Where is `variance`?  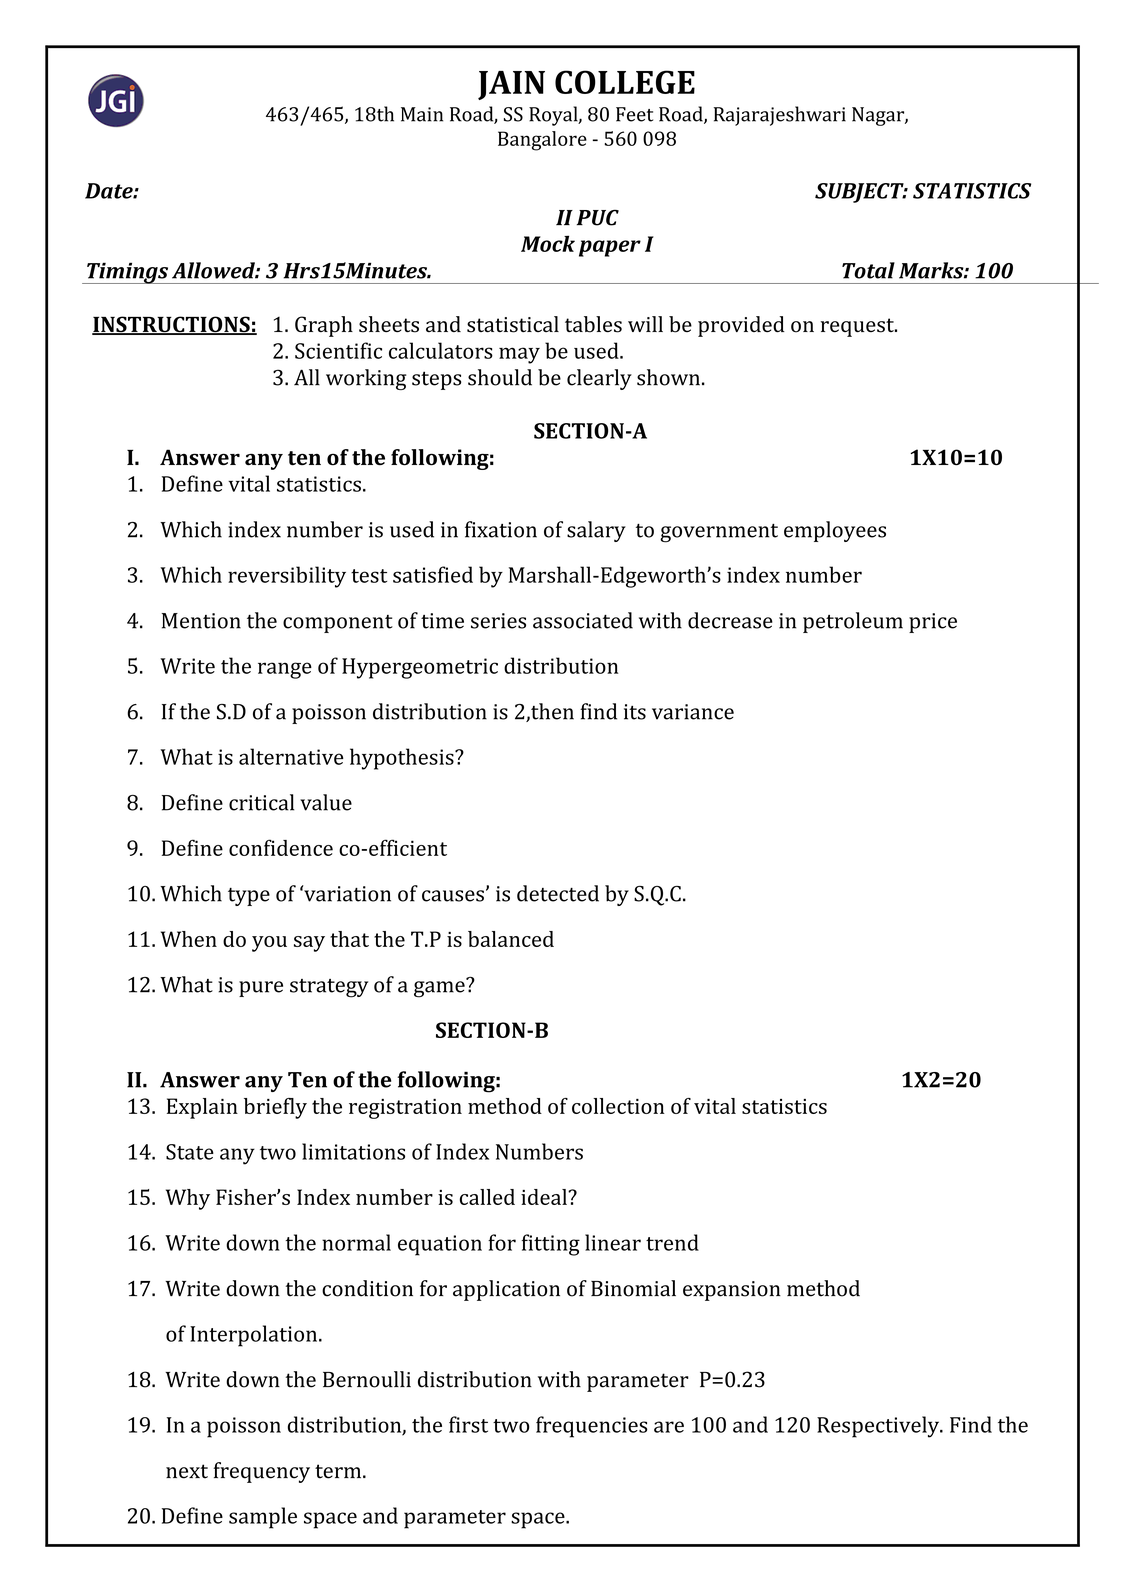 variance is located at coordinates (693, 712).
